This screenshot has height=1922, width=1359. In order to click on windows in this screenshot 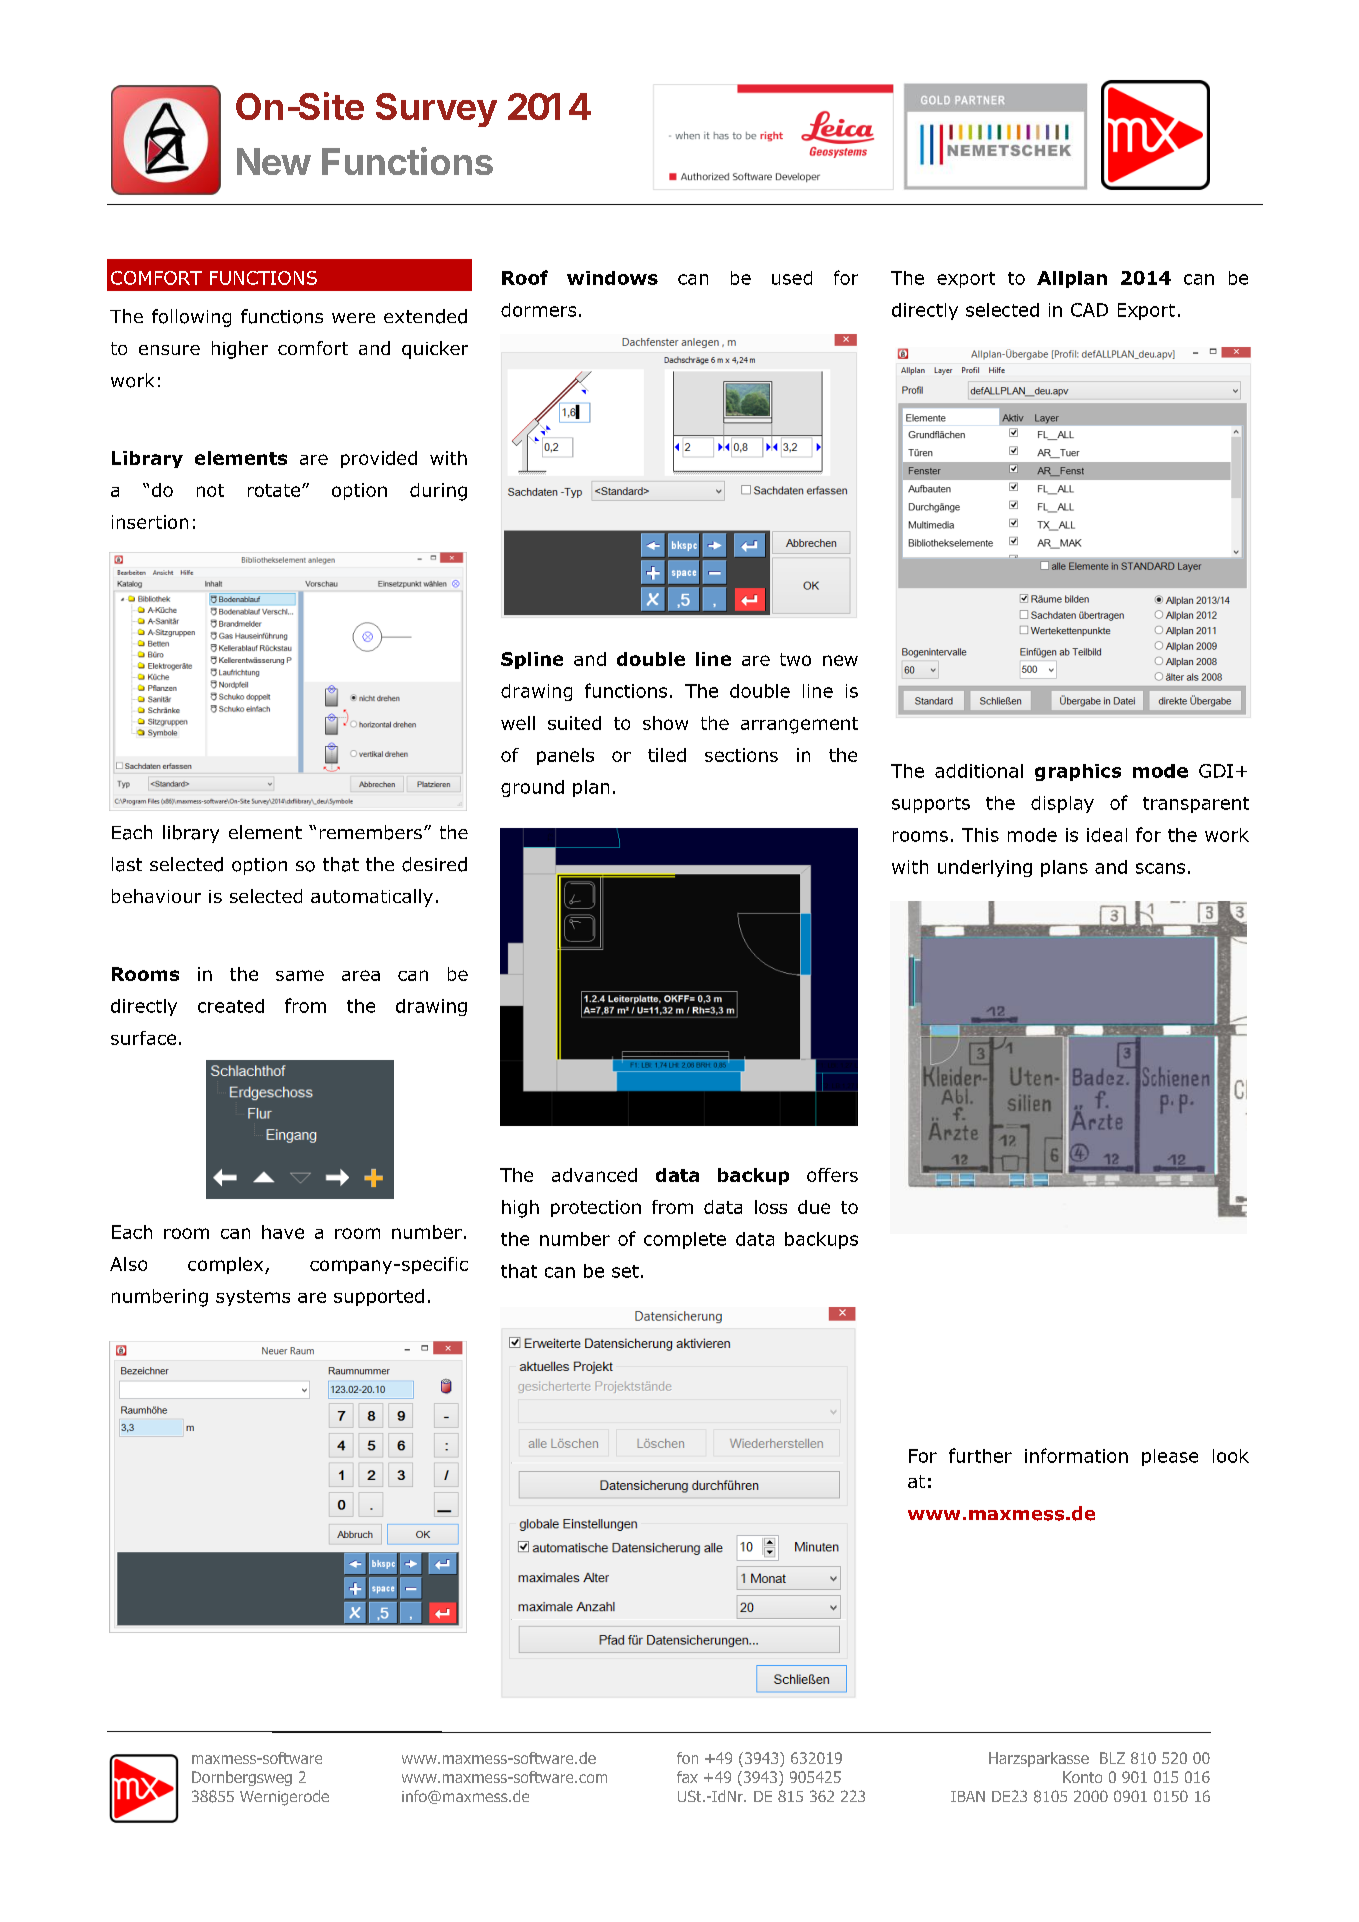, I will do `click(612, 278)`.
